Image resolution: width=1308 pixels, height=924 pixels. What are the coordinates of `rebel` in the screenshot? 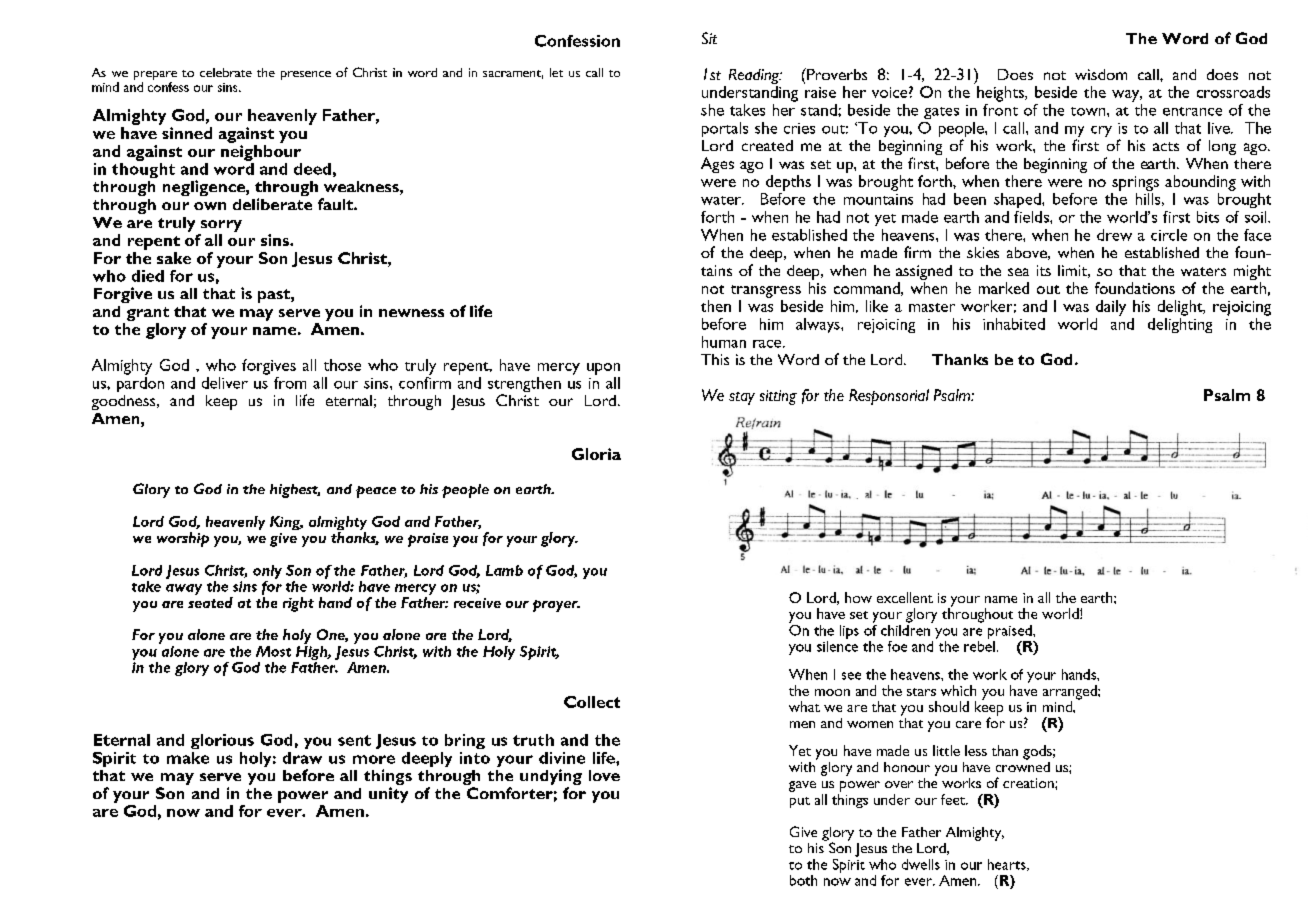 It's located at (979, 645).
